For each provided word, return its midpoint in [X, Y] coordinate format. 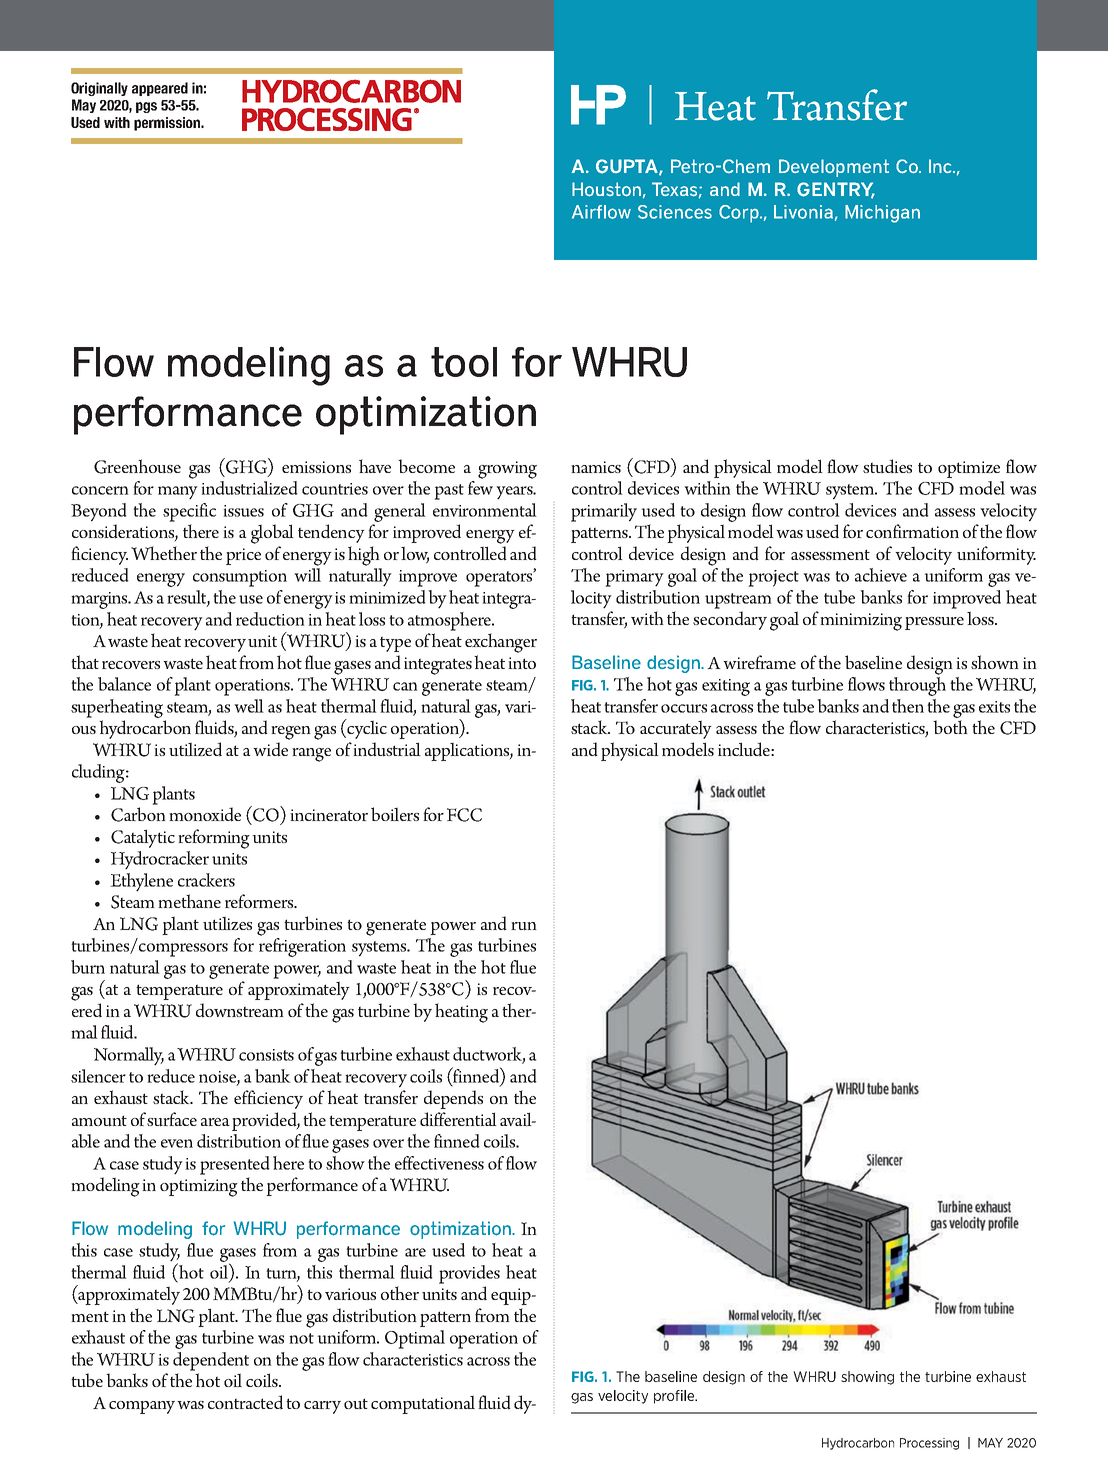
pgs [146, 107]
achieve [881, 575]
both [950, 727]
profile [675, 1397]
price [243, 556]
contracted [245, 1402]
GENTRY [836, 190]
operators [500, 578]
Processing [929, 1444]
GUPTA [628, 167]
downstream [240, 1010]
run [524, 926]
